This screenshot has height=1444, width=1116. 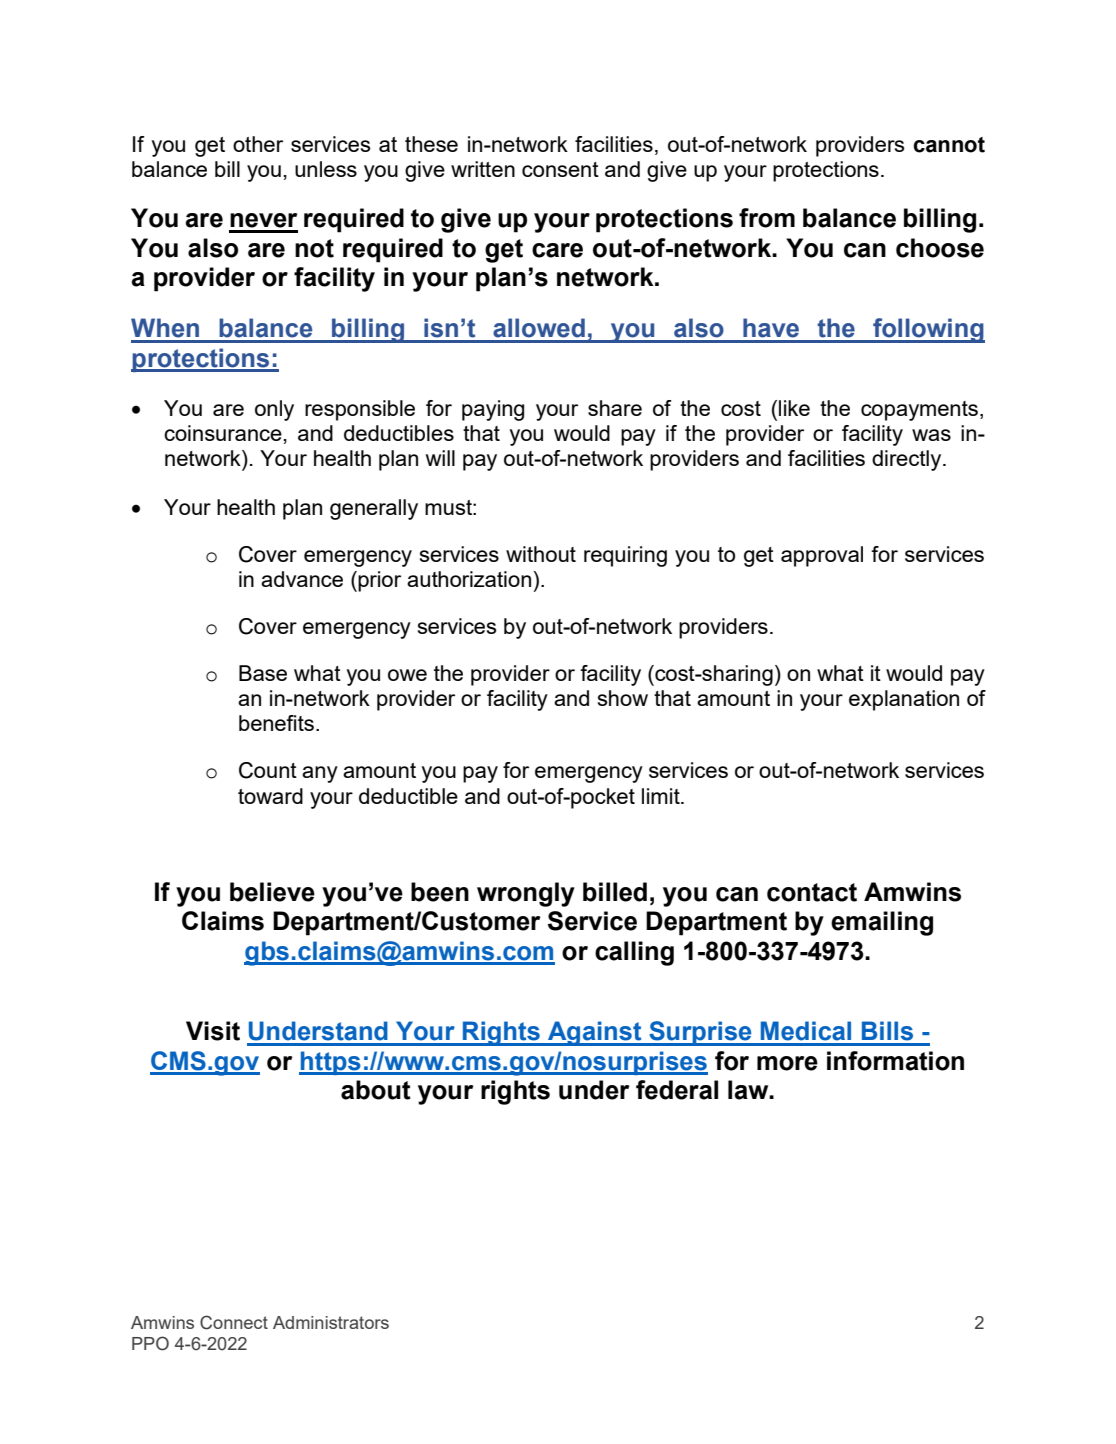 What do you see at coordinates (623, 698) in the screenshot?
I see `show` at bounding box center [623, 698].
